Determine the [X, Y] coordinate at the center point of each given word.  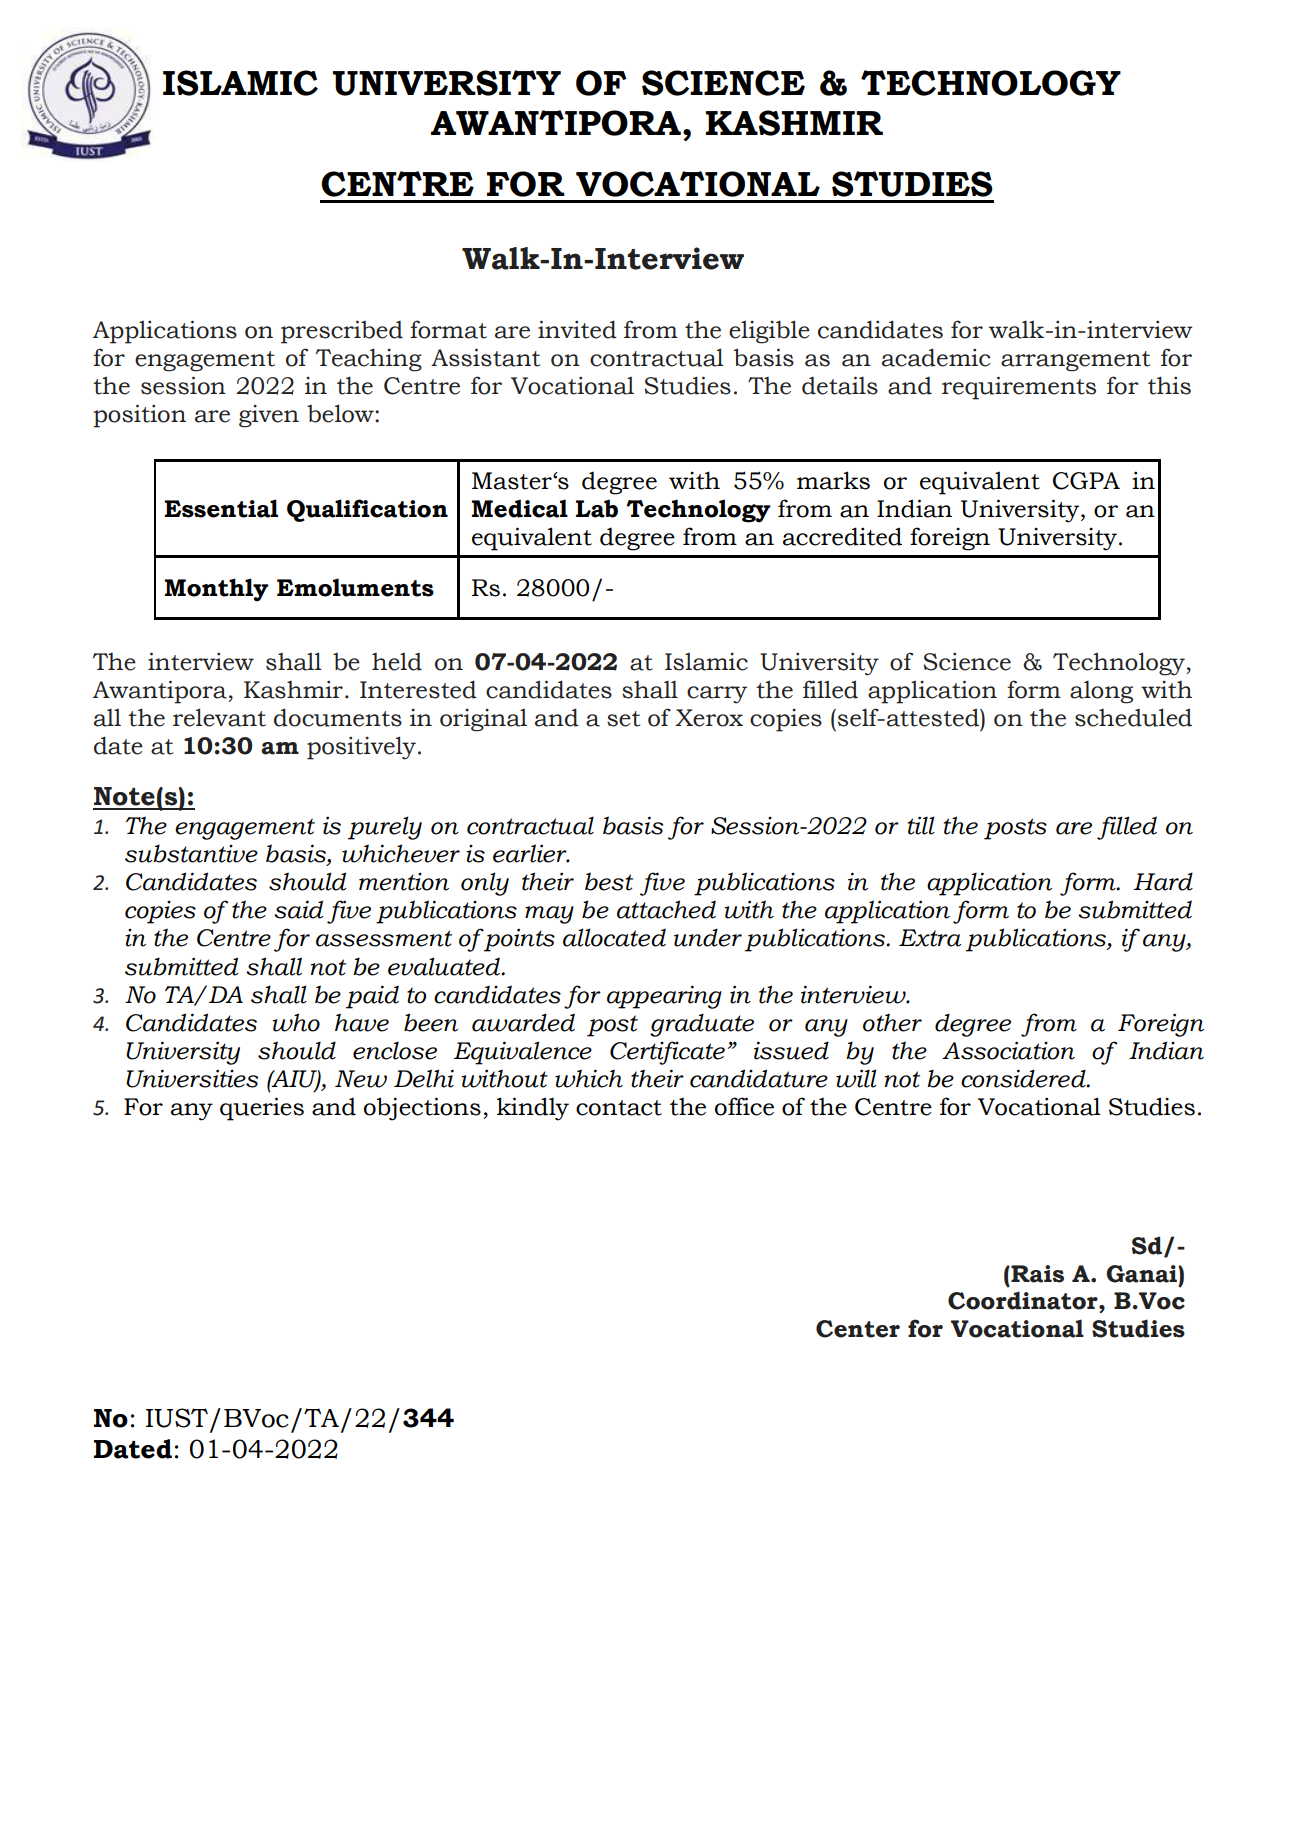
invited [577, 329]
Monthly [217, 590]
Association [1008, 1050]
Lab [597, 508]
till [921, 825]
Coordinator [1024, 1300]
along [1101, 692]
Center [858, 1329]
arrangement [1075, 361]
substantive [191, 853]
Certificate [667, 1053]
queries [262, 1109]
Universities [192, 1078]
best [609, 881]
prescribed [342, 332]
